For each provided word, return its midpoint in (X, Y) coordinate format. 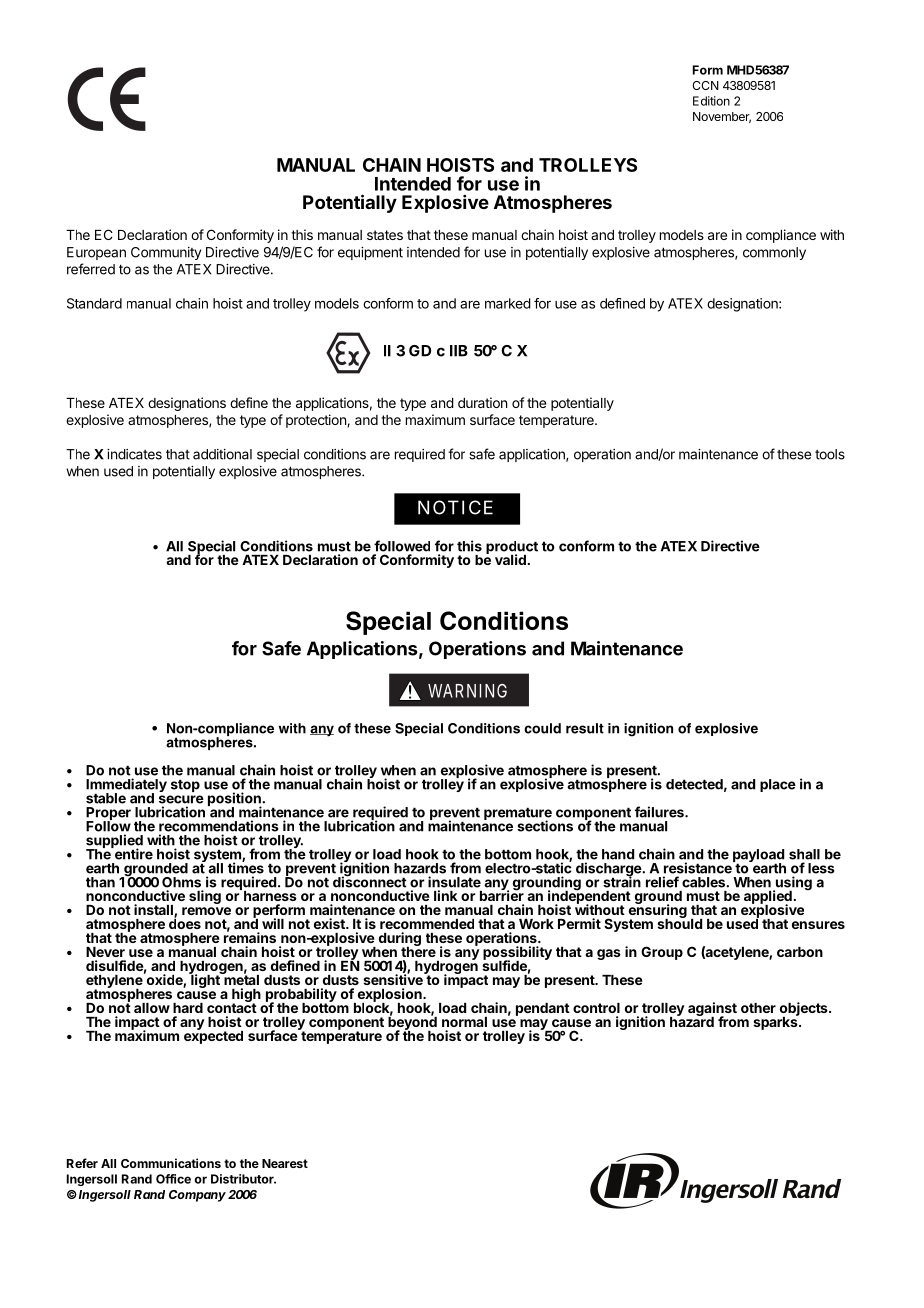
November (722, 117)
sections (545, 826)
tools (830, 454)
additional (222, 454)
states (385, 235)
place (778, 785)
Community (166, 253)
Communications (171, 1163)
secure (181, 799)
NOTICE (455, 507)
